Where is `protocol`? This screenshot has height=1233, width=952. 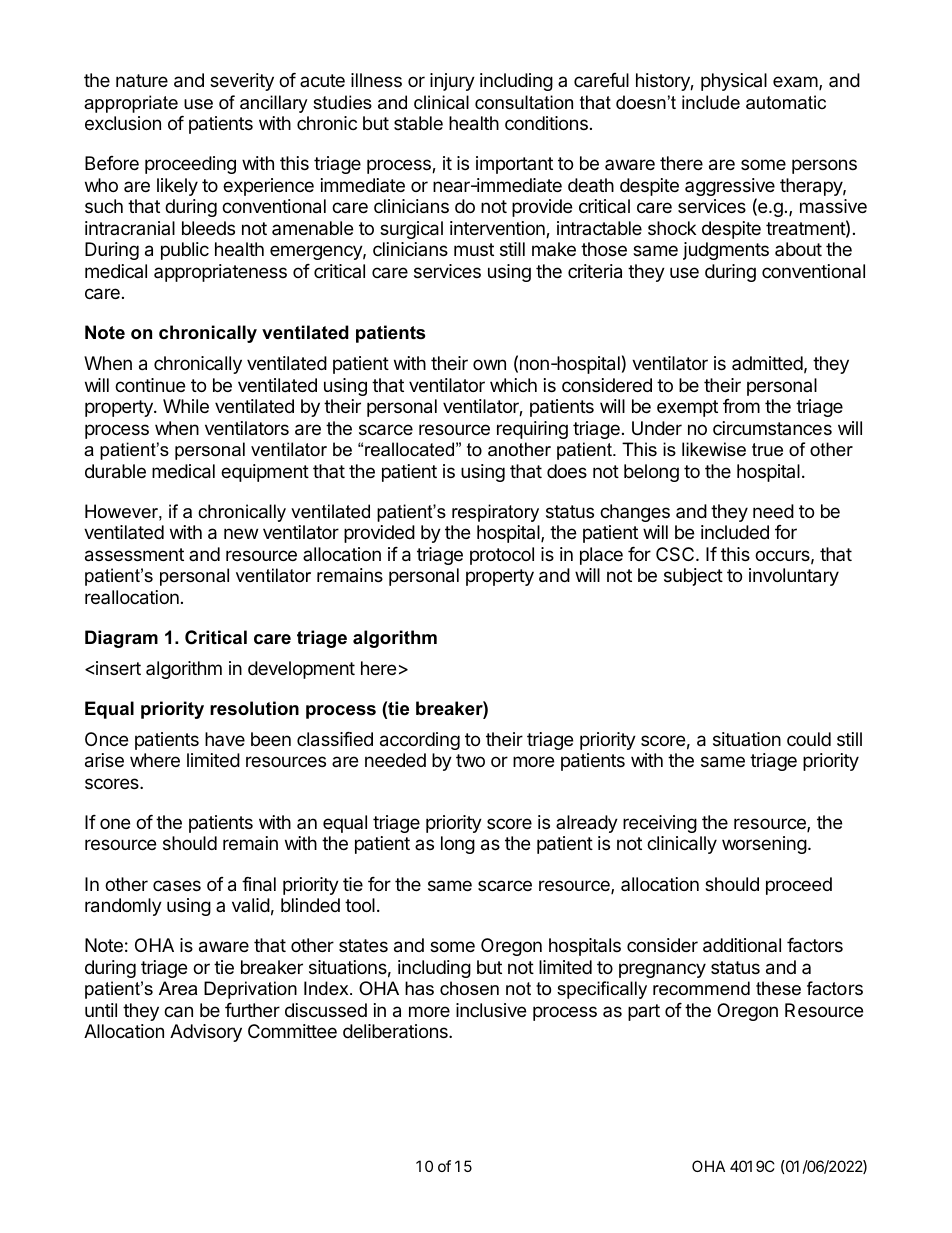
protocol is located at coordinates (502, 556).
